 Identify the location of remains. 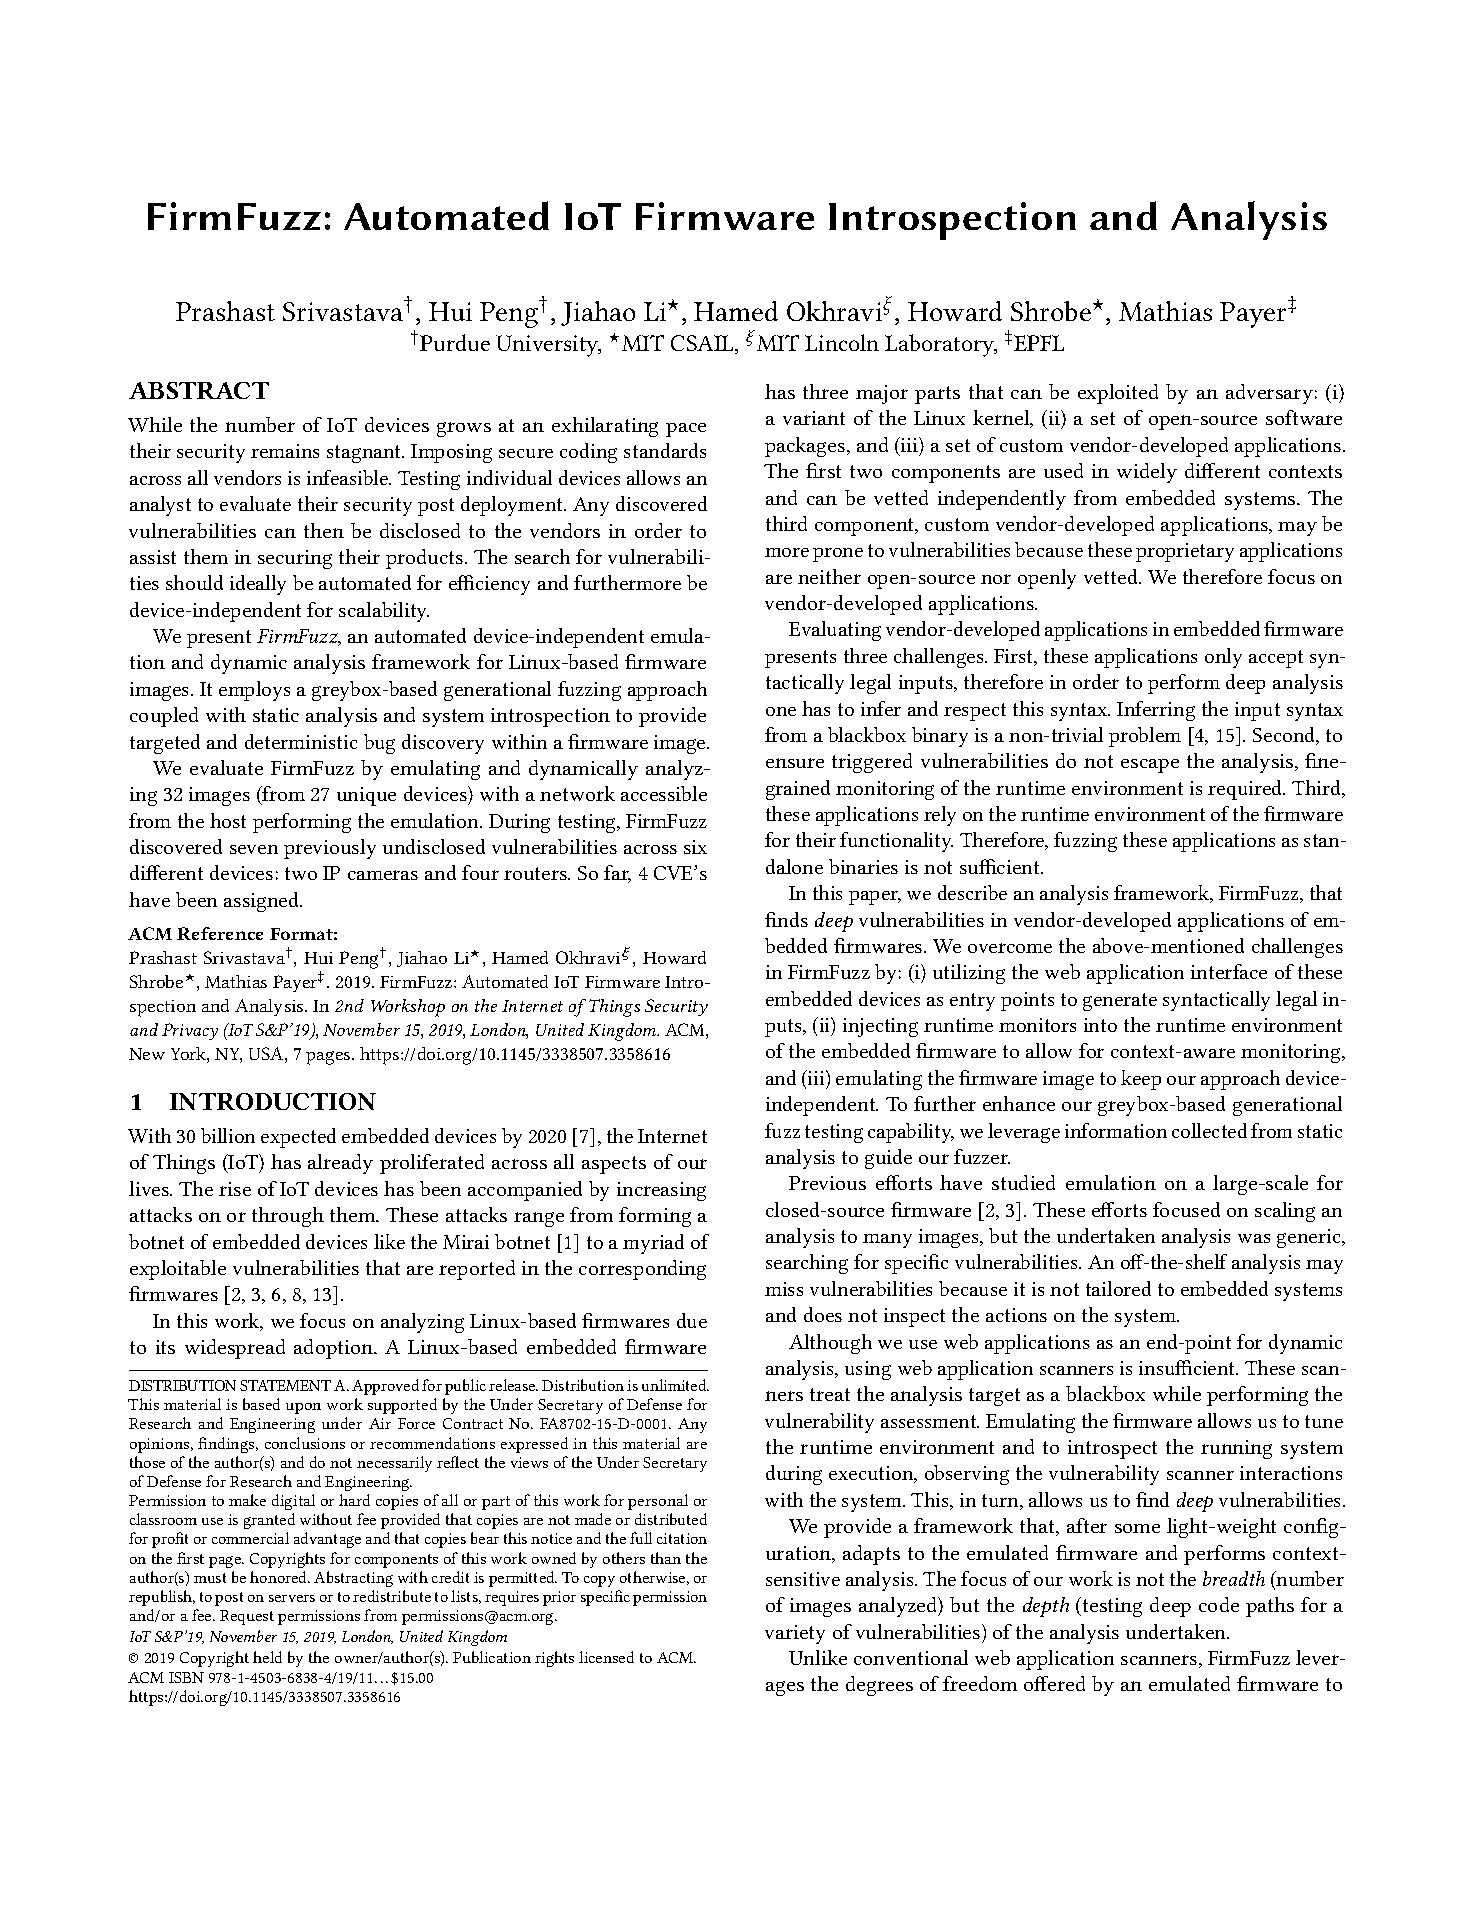
(285, 451).
